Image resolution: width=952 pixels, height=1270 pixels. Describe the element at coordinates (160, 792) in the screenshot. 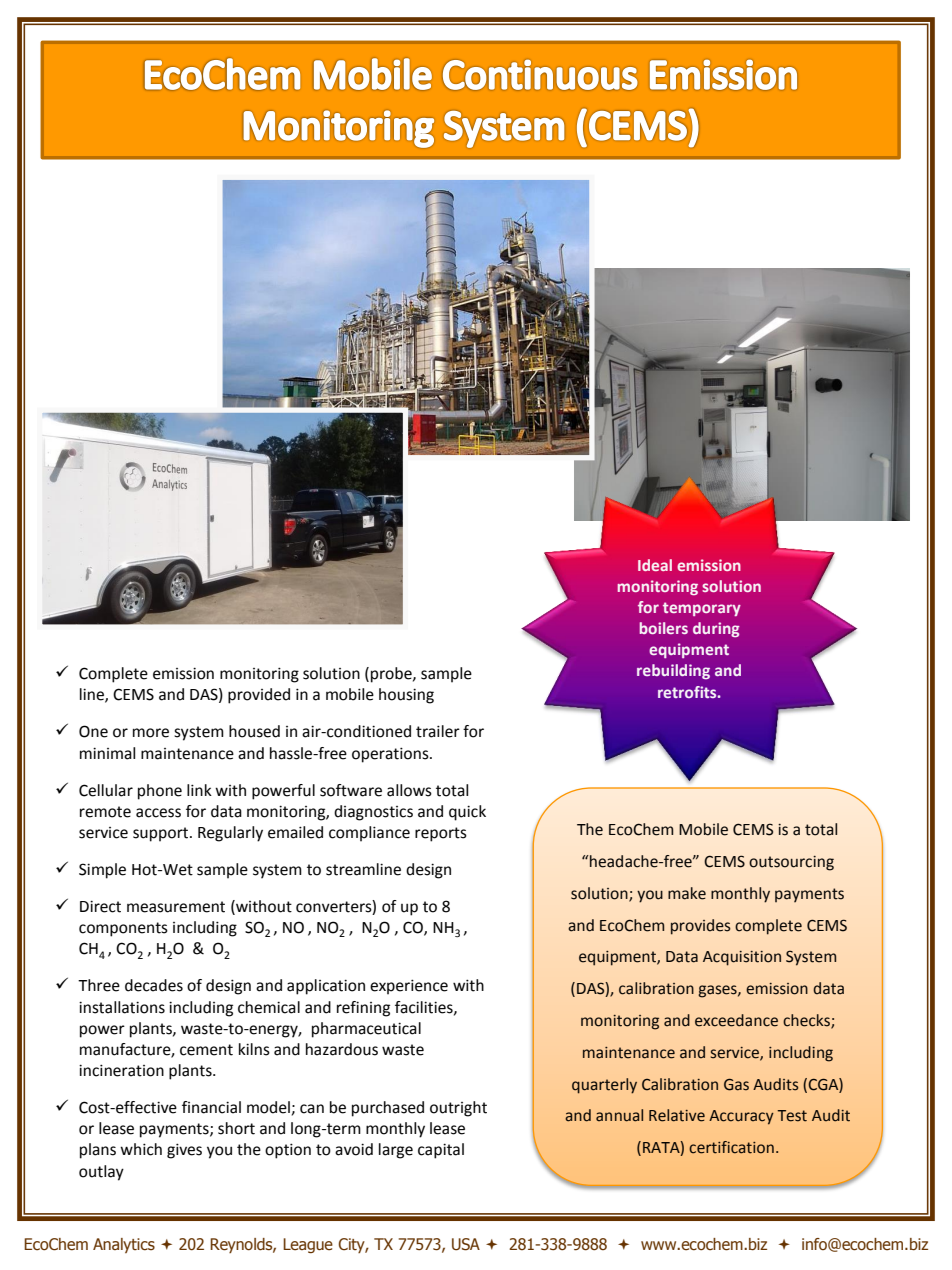

I see `phone` at that location.
